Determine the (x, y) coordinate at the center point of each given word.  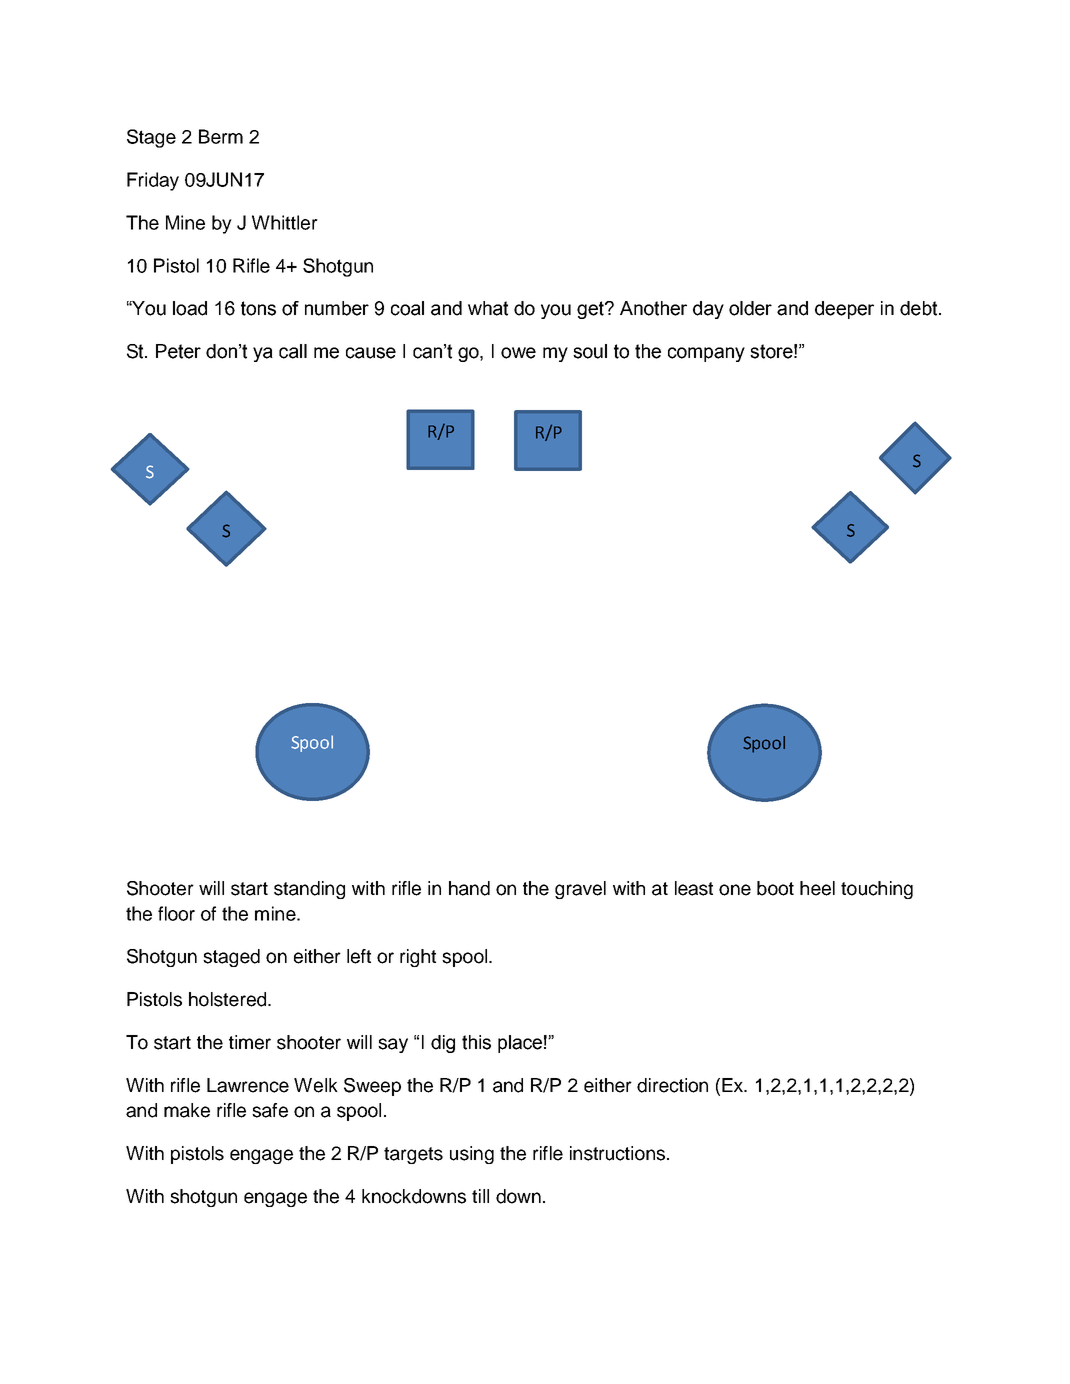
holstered (229, 999)
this (476, 1042)
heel (817, 888)
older (750, 308)
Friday (153, 181)
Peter (178, 351)
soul (590, 351)
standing (309, 890)
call (293, 351)
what (488, 308)
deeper (844, 310)
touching (877, 890)
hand (469, 888)
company (706, 354)
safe (270, 1110)
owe (518, 353)
